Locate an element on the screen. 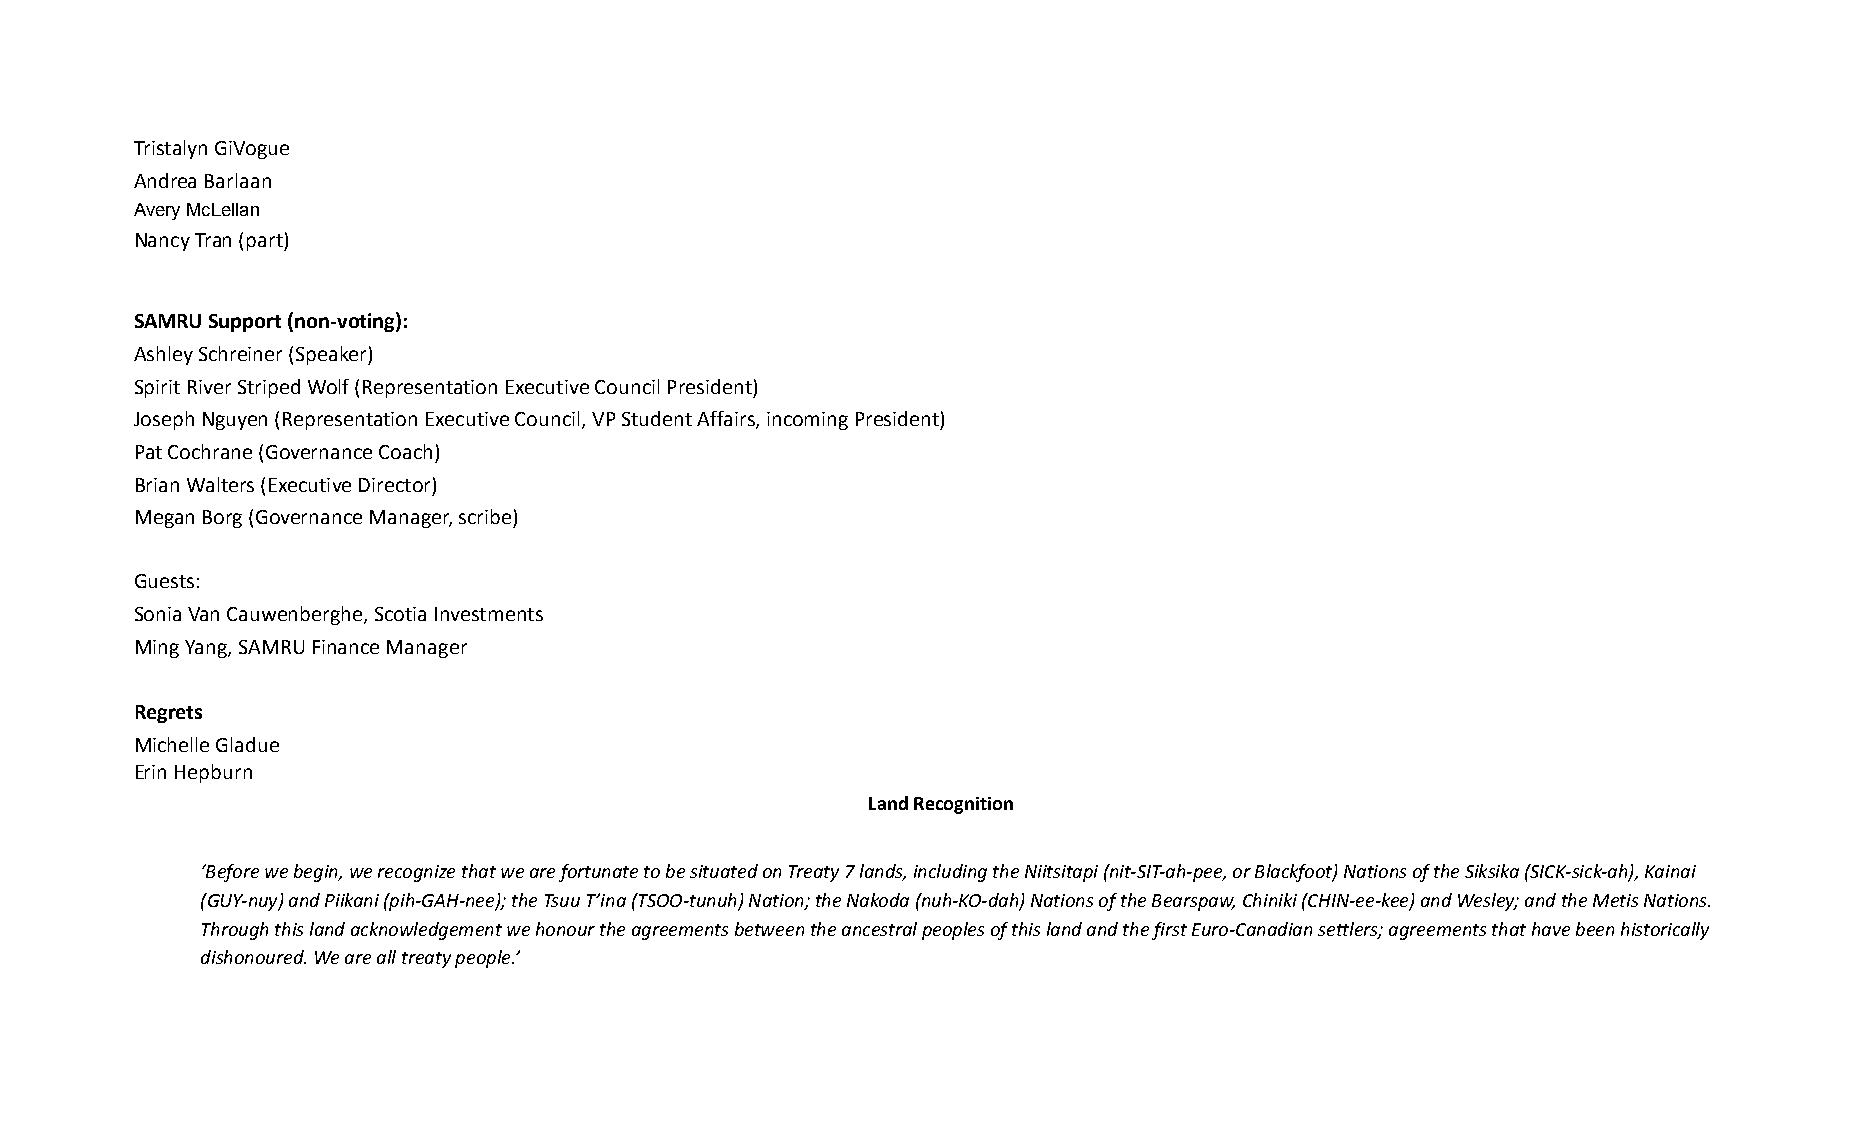  Affairs is located at coordinates (727, 420).
